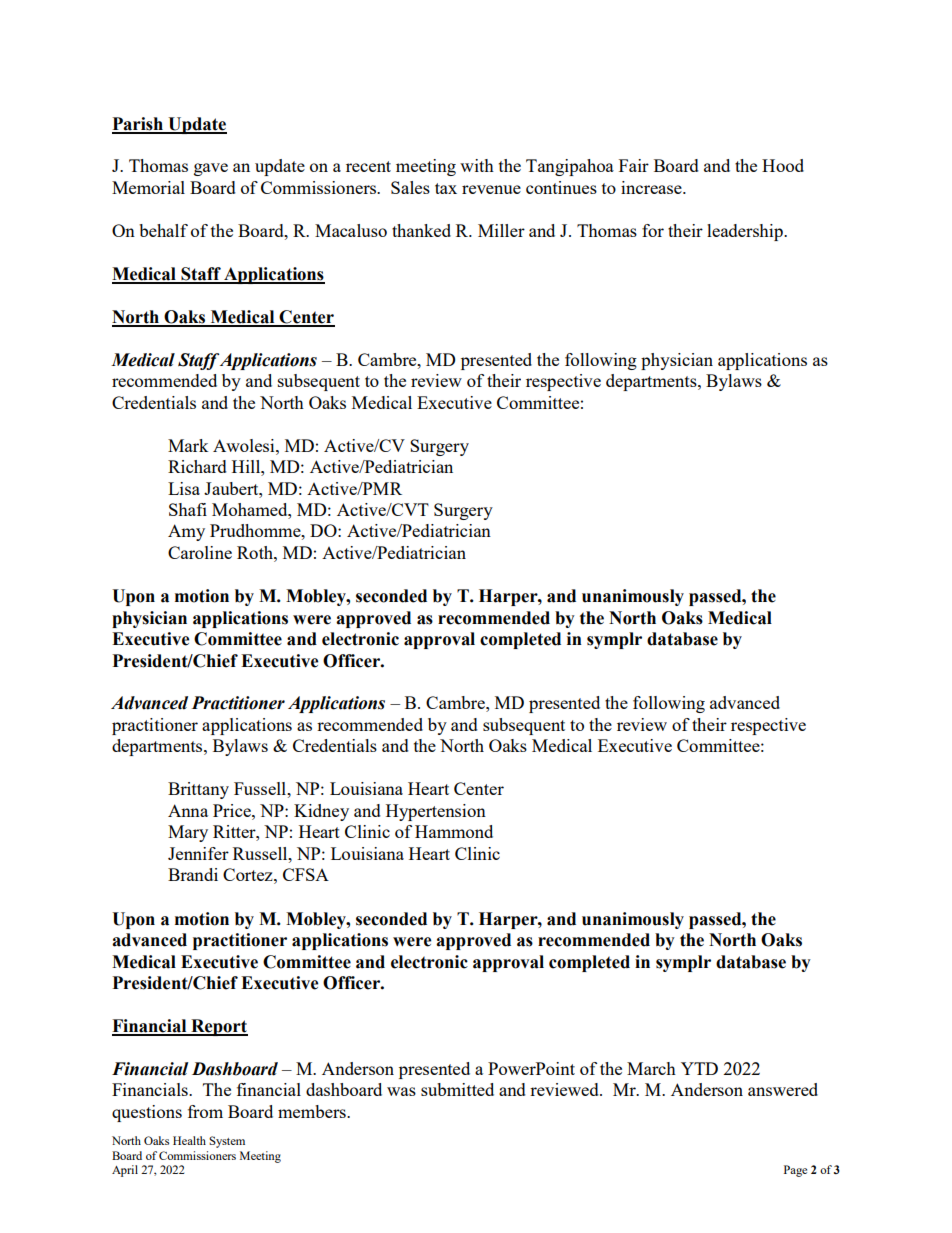 This screenshot has height=1233, width=952. What do you see at coordinates (261, 853) in the screenshot?
I see `Russell` at bounding box center [261, 853].
